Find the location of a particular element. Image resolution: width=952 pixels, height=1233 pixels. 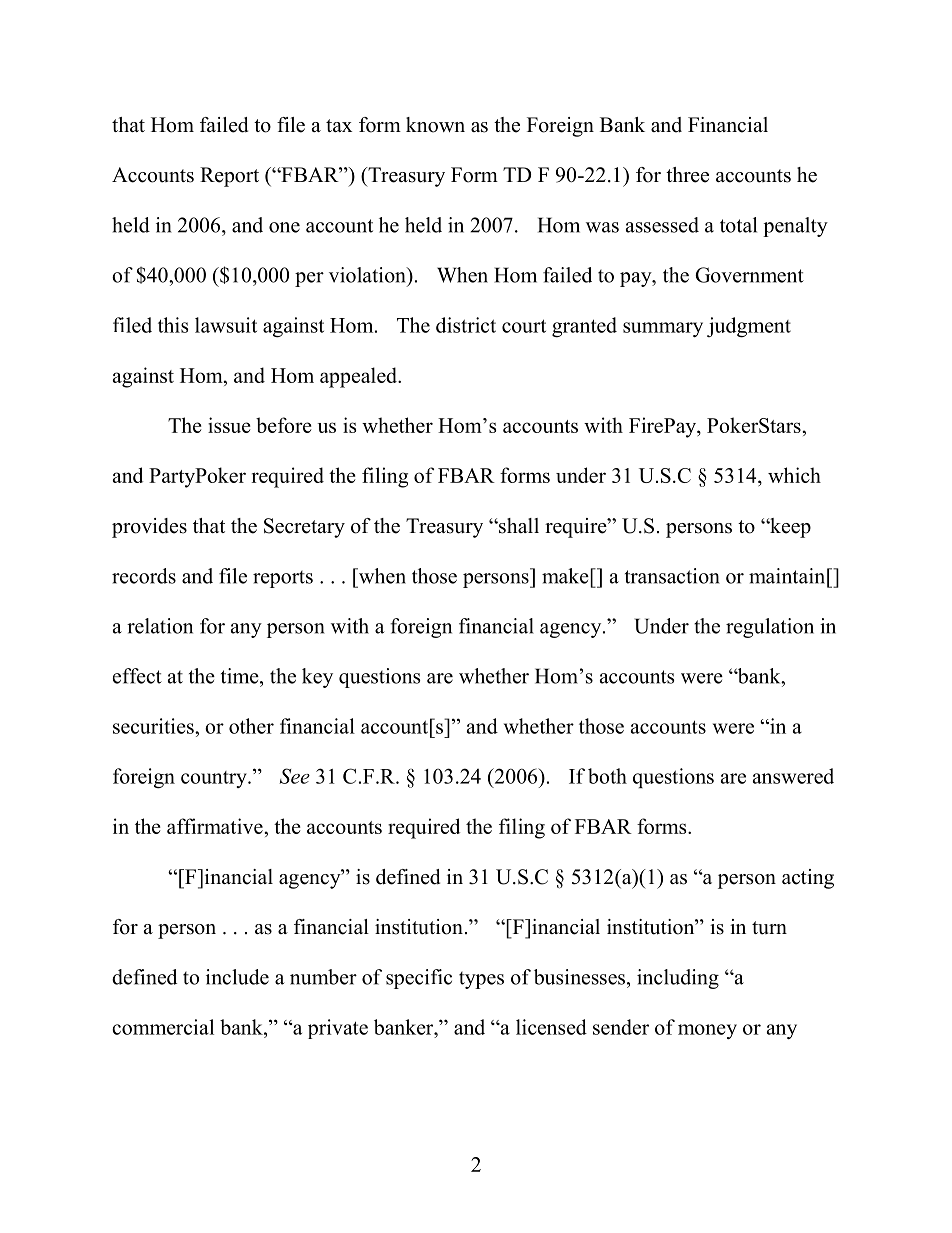

three is located at coordinates (687, 175).
